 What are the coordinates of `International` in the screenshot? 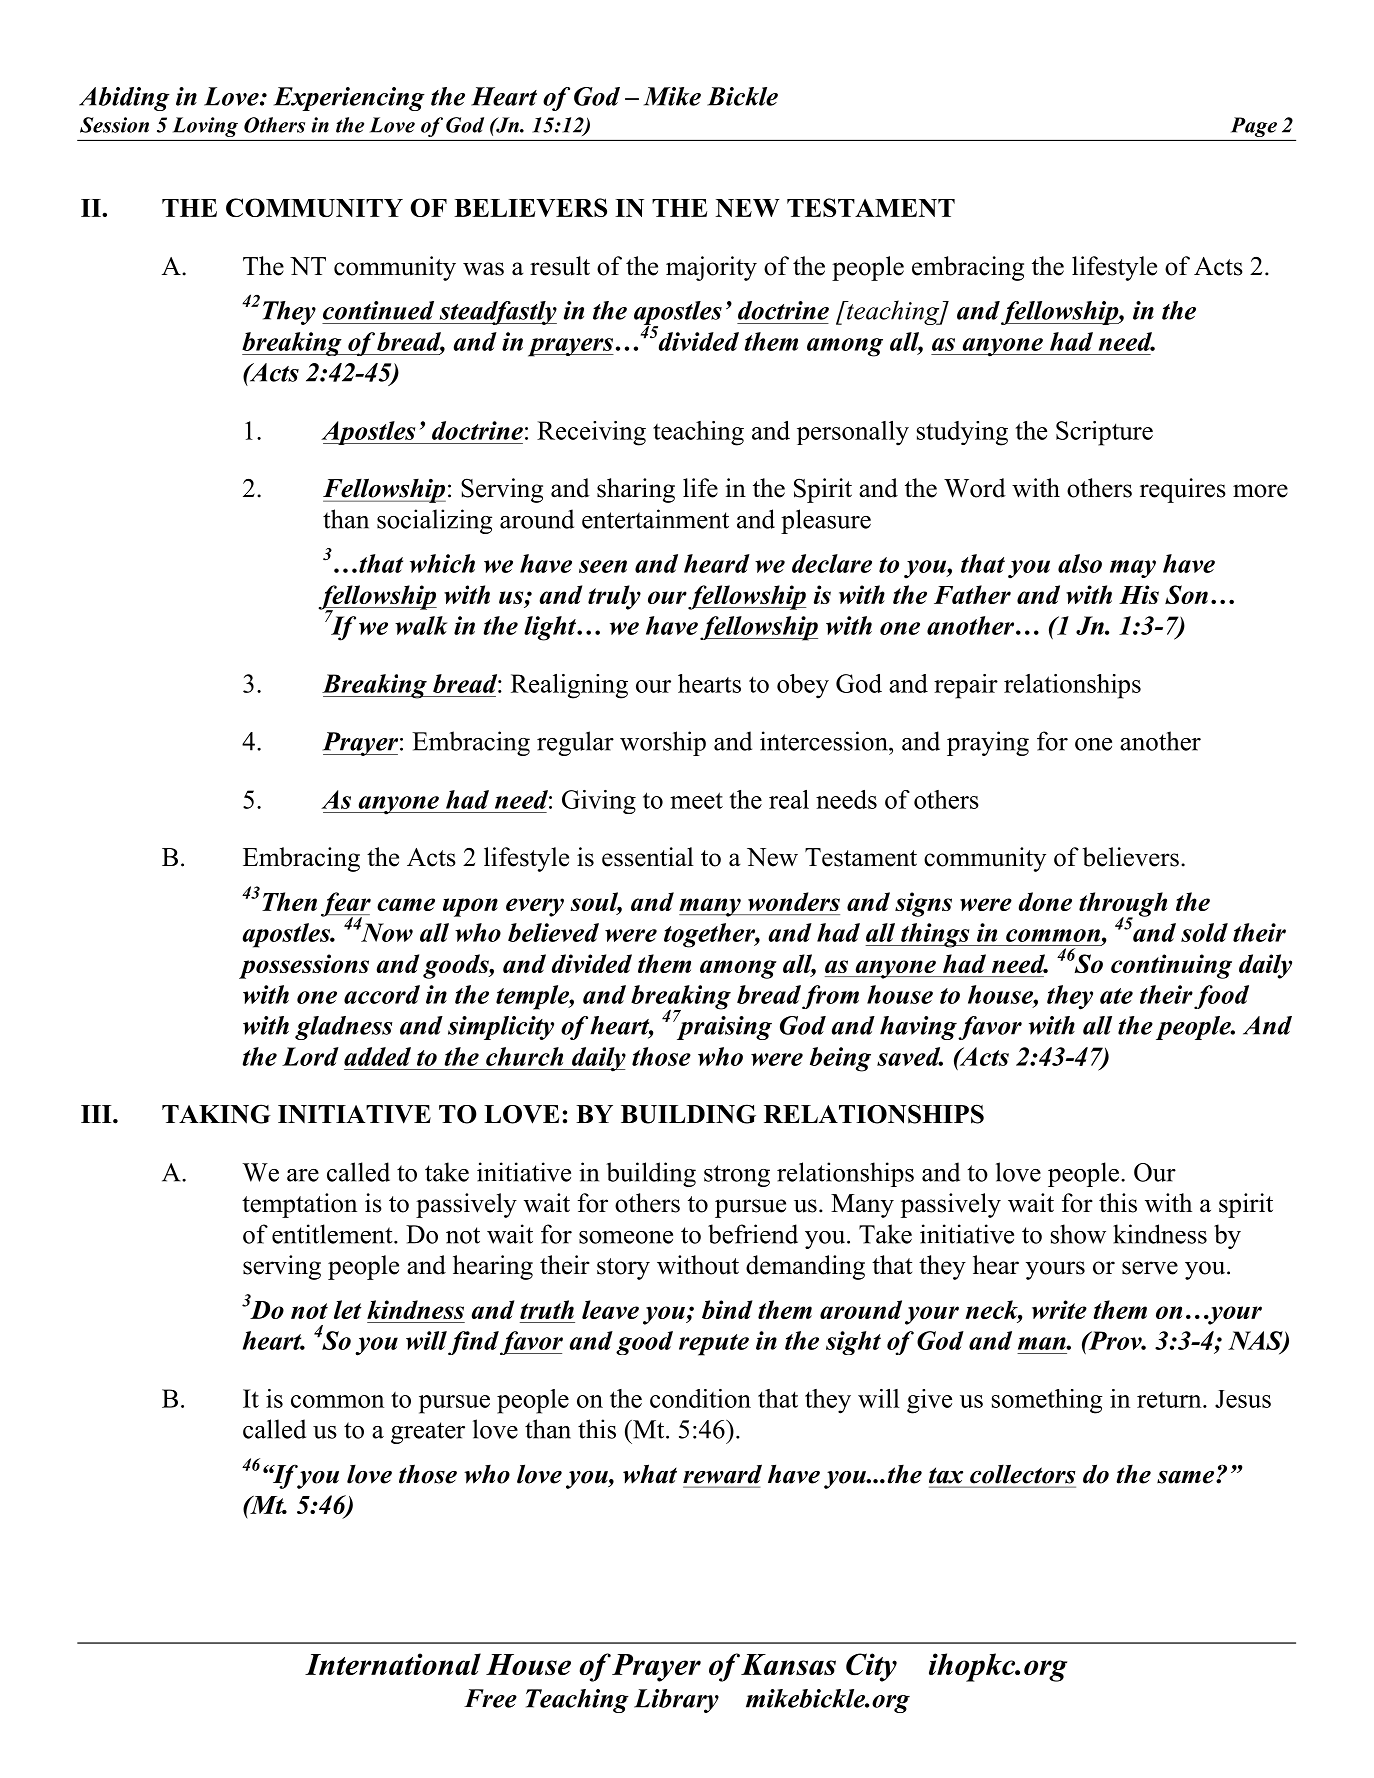 It's located at (393, 1664).
